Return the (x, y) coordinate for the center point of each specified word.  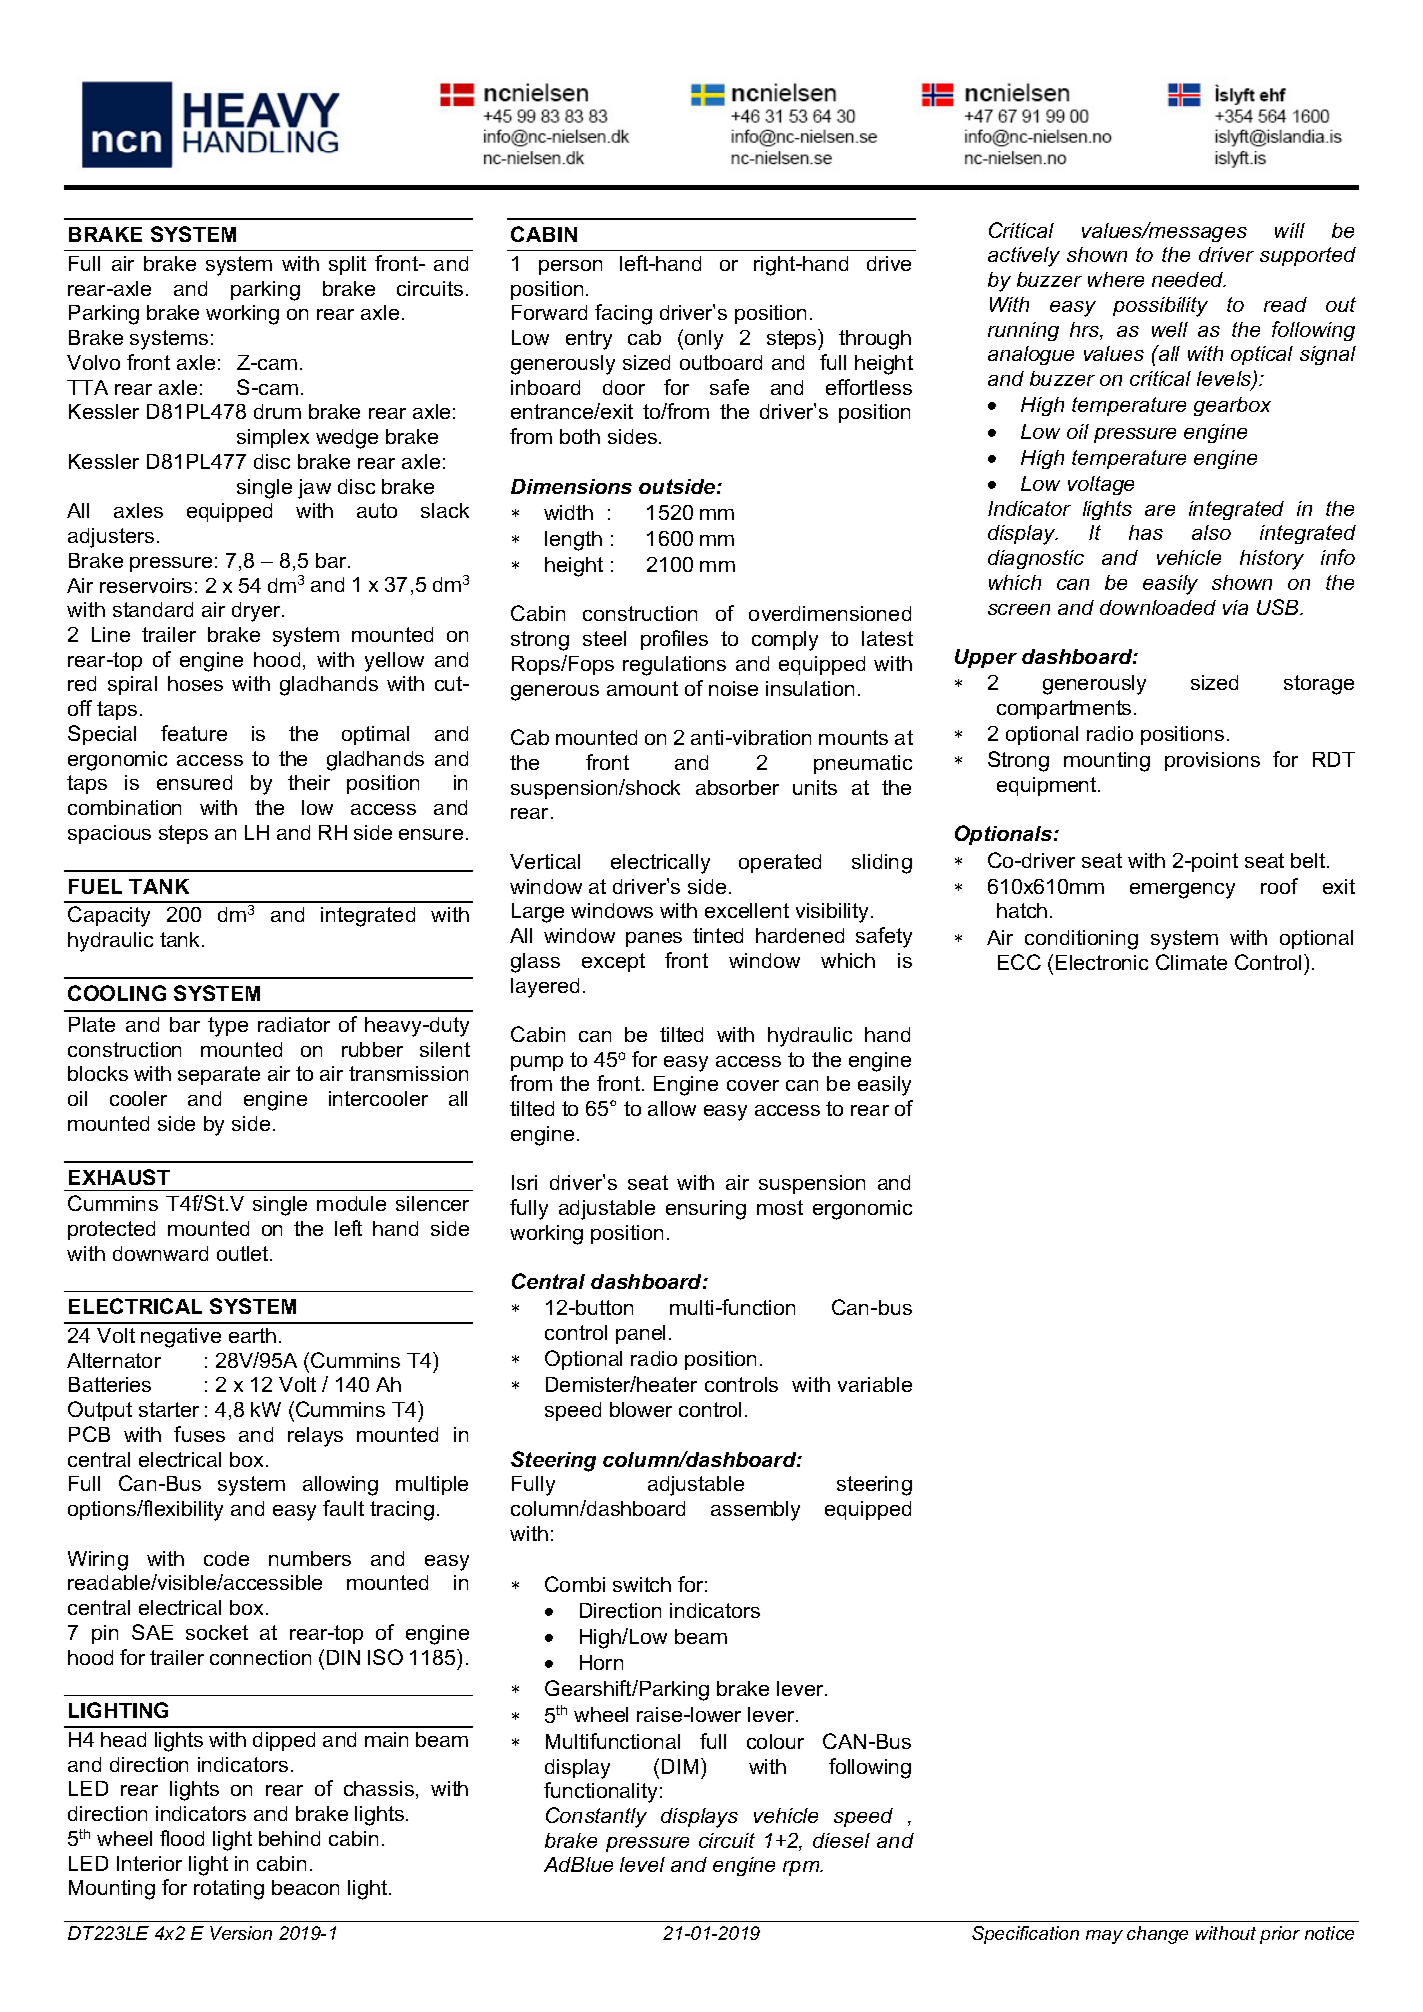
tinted (718, 935)
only (704, 340)
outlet (244, 1253)
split (347, 265)
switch (642, 1584)
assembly (755, 1511)
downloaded (1158, 607)
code (226, 1558)
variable (875, 1384)
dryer (258, 612)
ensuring (706, 1210)
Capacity (109, 916)
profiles (674, 640)
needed (1189, 279)
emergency (1182, 891)
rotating (229, 1890)
